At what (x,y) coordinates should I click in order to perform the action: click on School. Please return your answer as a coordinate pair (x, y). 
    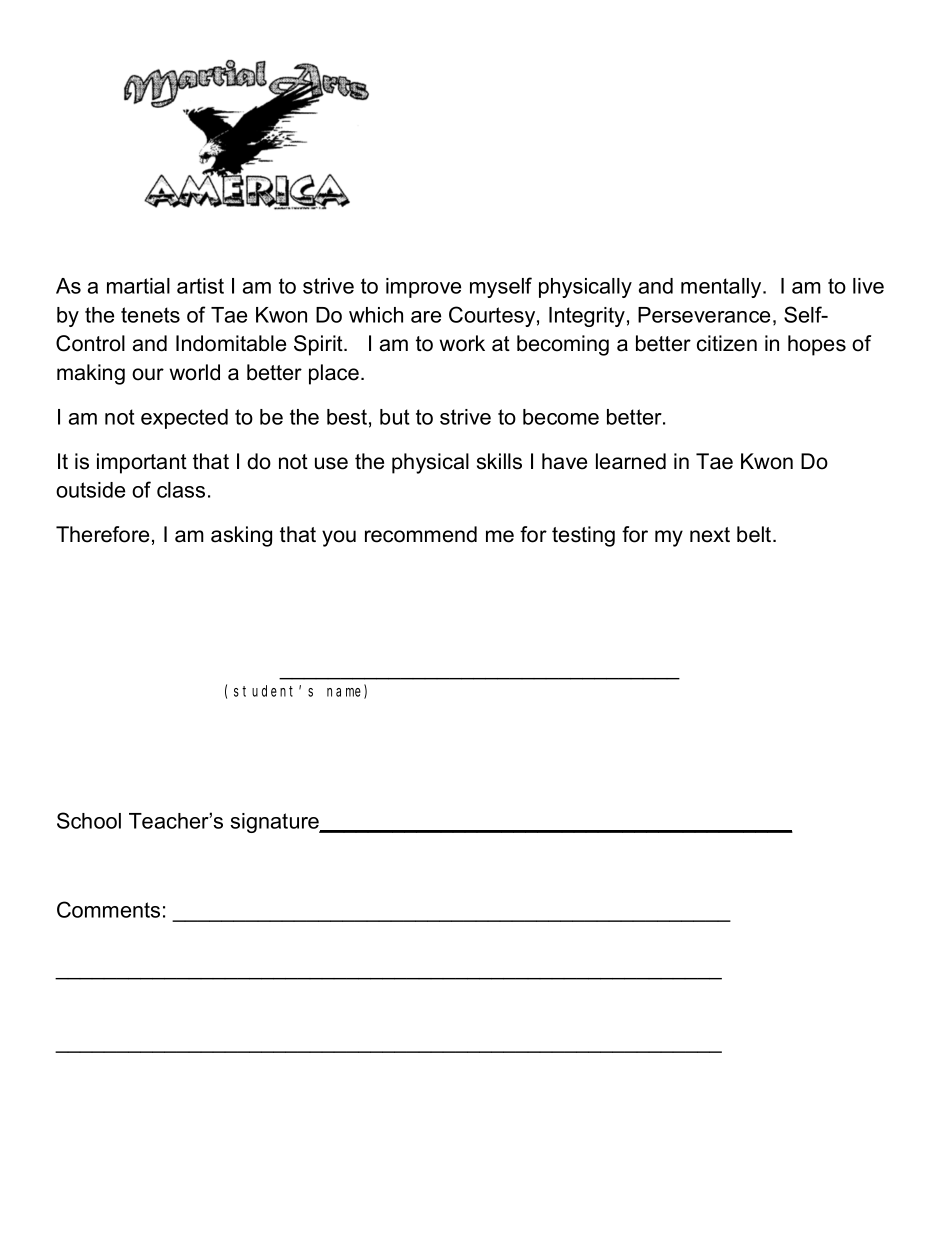
    Looking at the image, I should click on (89, 820).
